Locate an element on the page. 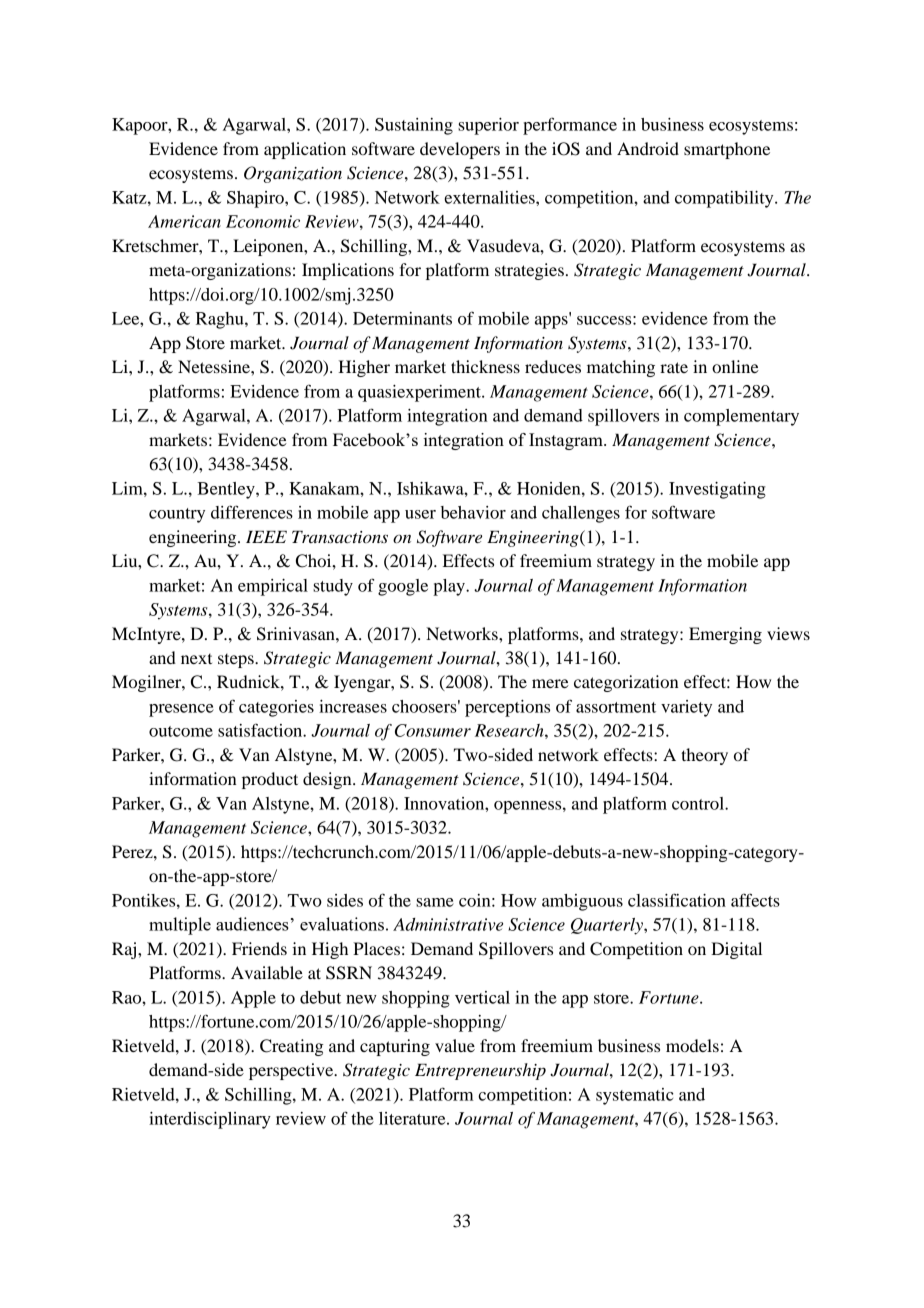  thickness is located at coordinates (485, 366).
